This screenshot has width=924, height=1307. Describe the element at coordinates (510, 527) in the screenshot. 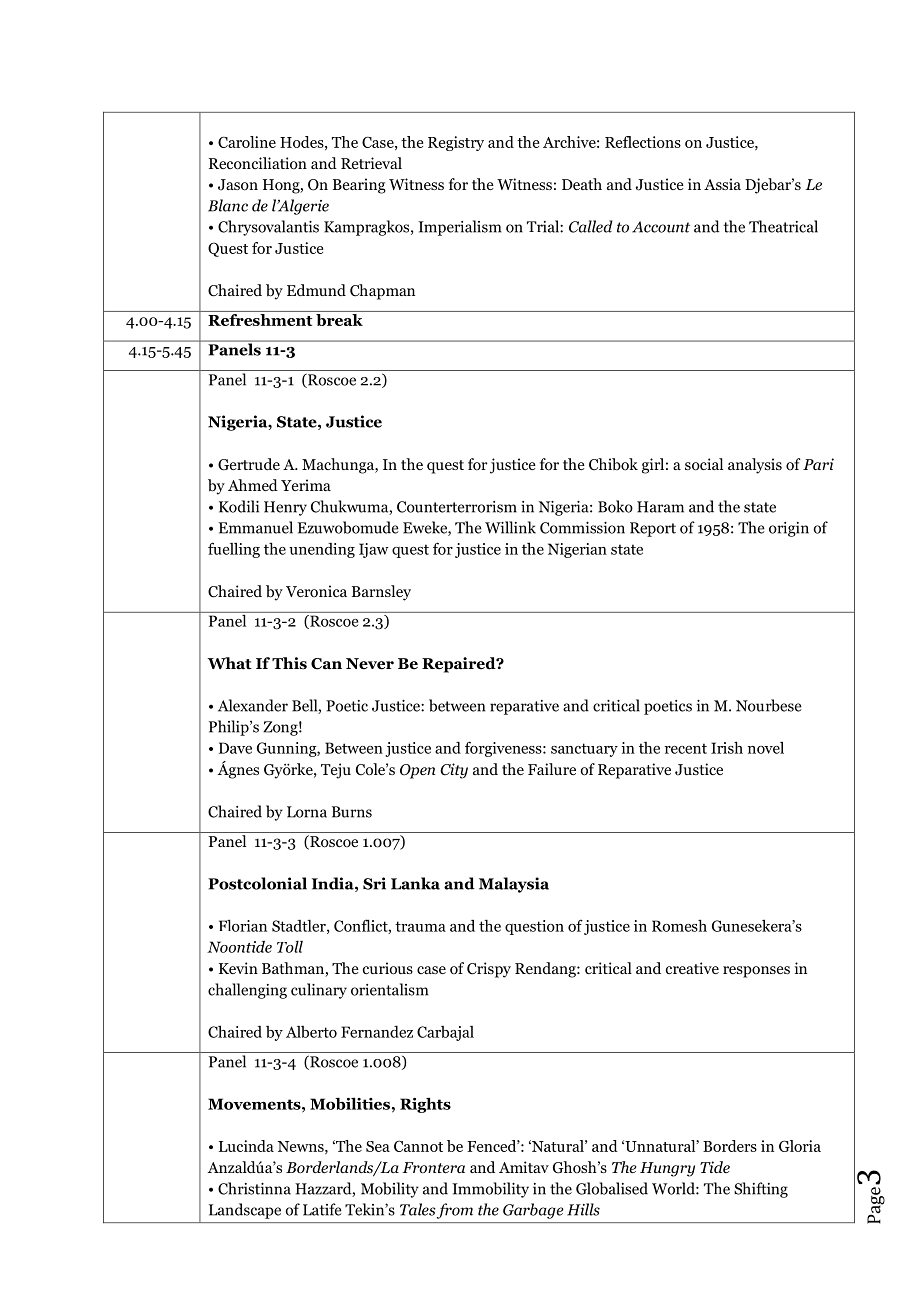

I see `Willink` at that location.
